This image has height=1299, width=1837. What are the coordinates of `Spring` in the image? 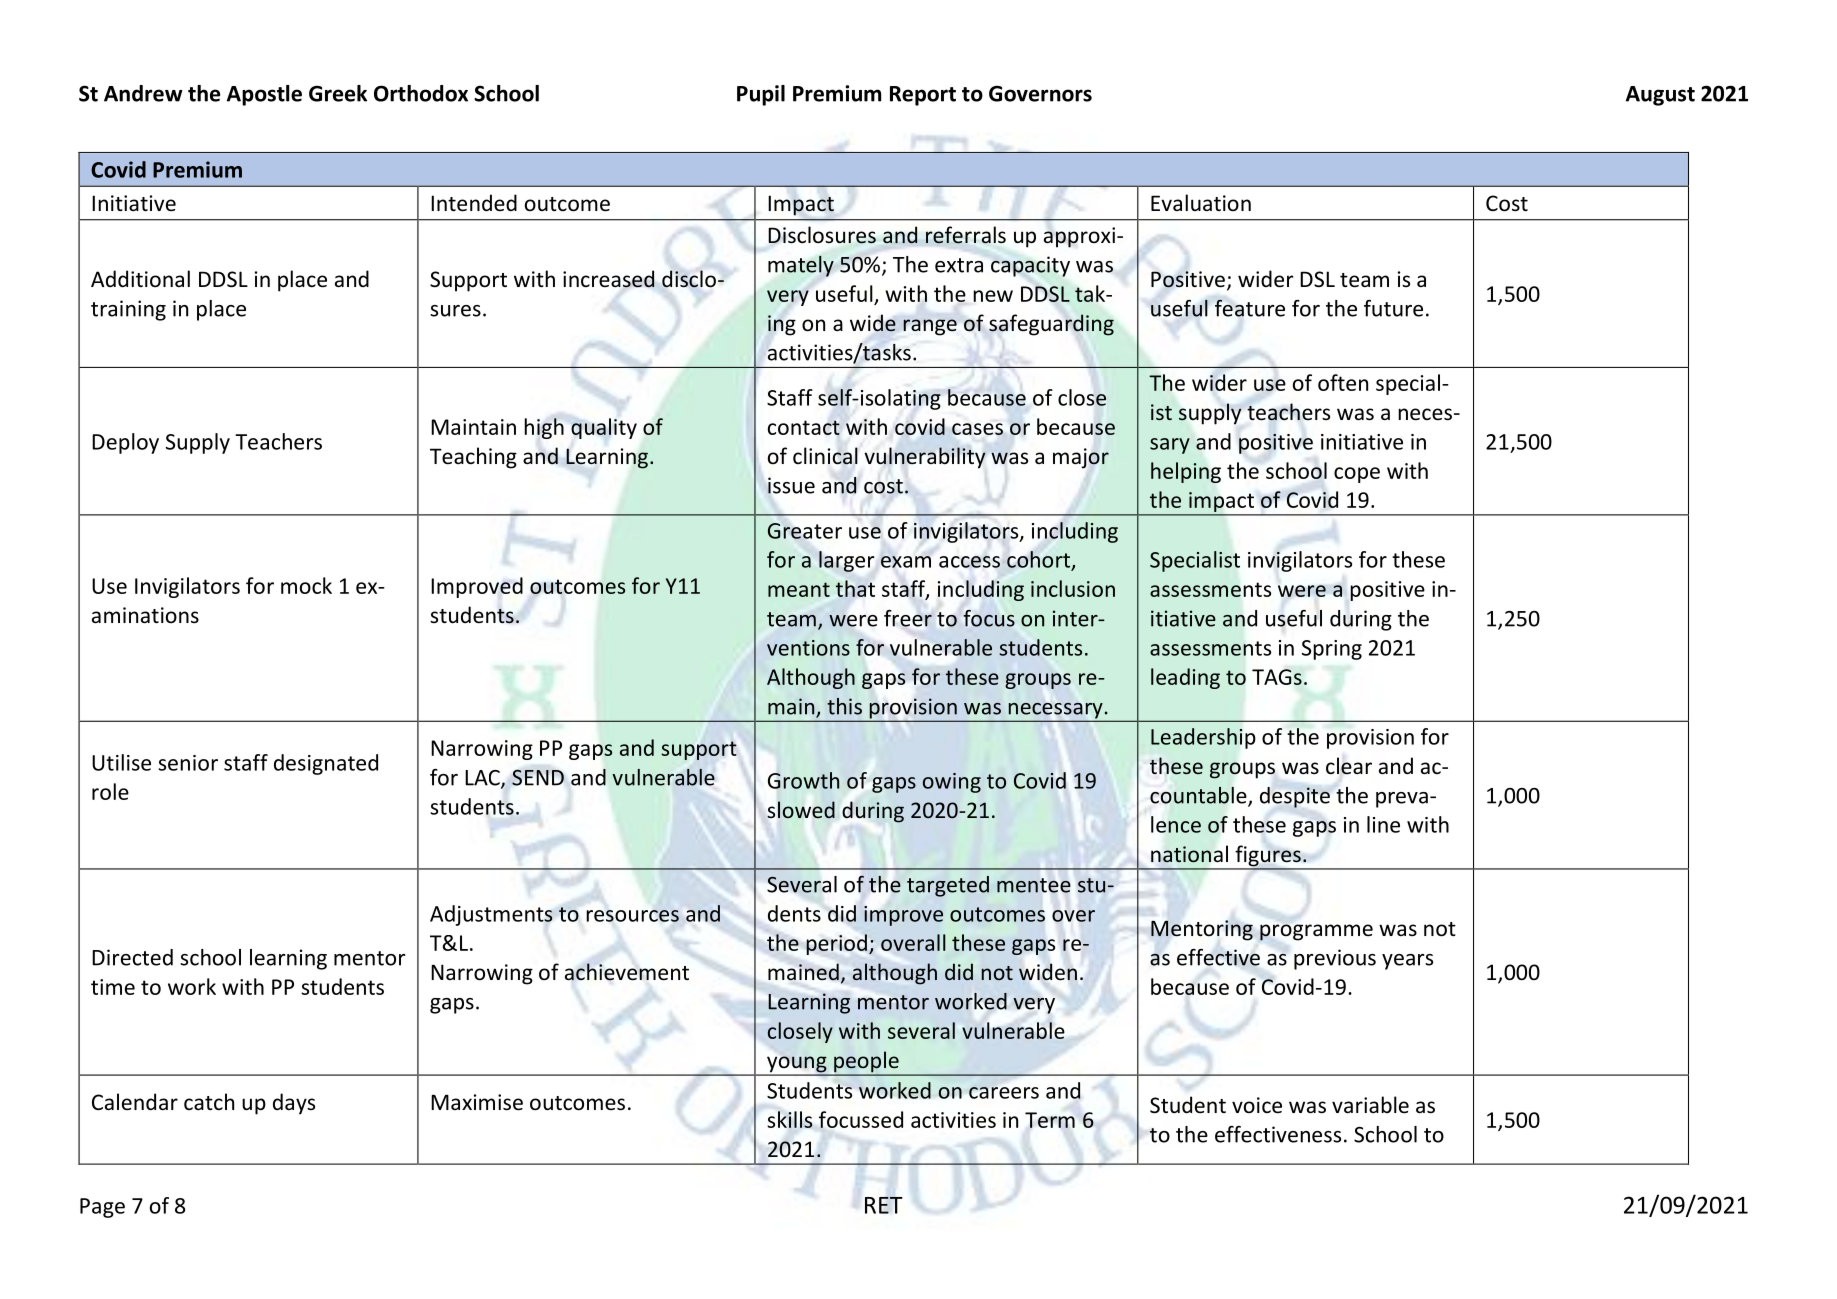 It's located at (1332, 650).
